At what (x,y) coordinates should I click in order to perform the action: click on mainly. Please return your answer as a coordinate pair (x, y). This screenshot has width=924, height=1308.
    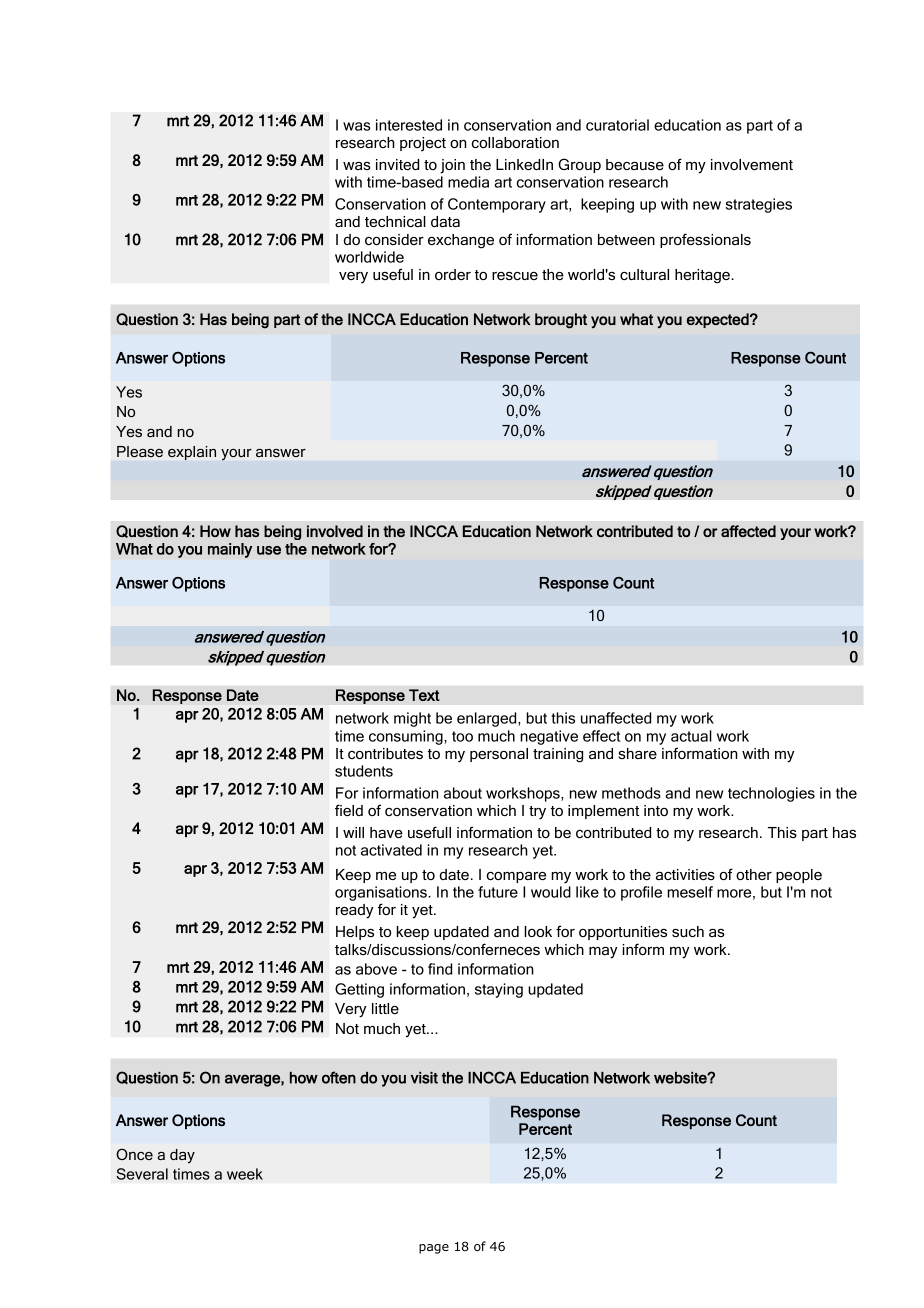
    Looking at the image, I should click on (230, 550).
